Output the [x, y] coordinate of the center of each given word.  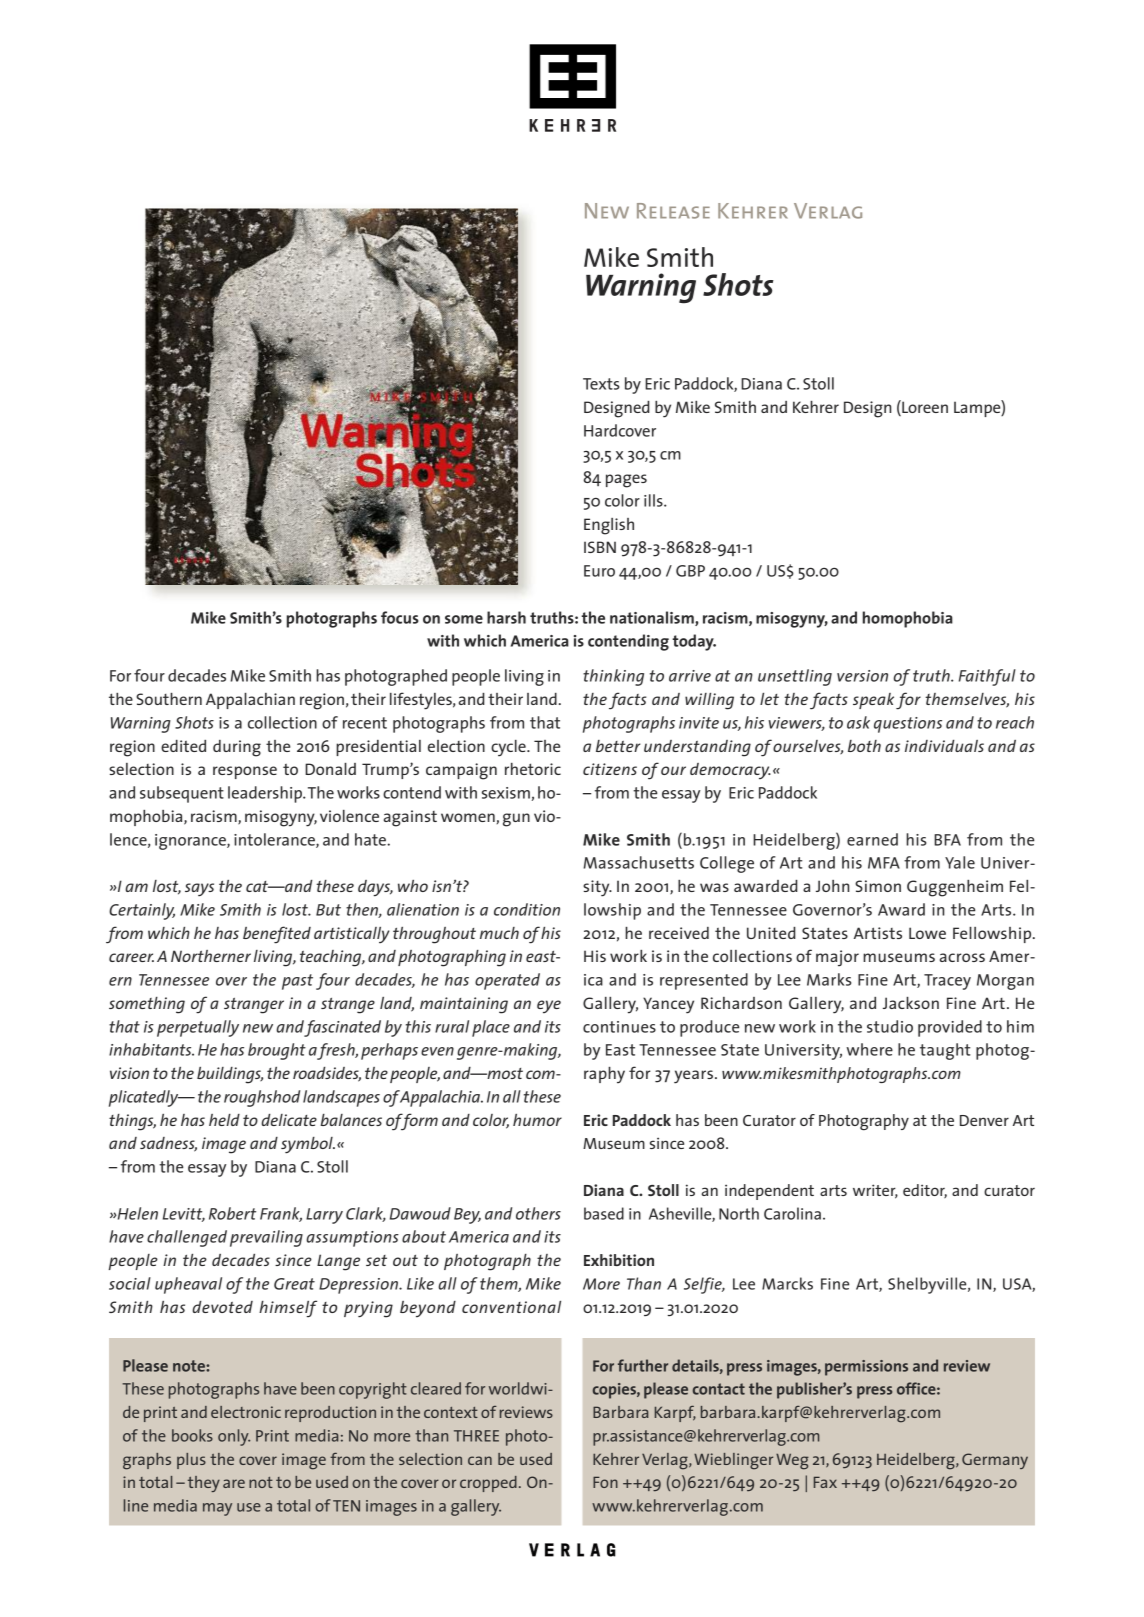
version [862, 676]
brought [277, 1051]
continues [619, 1027]
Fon [605, 1482]
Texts [601, 384]
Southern [169, 699]
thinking [613, 677]
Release [673, 211]
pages [626, 481]
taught [945, 1051]
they [204, 1484]
